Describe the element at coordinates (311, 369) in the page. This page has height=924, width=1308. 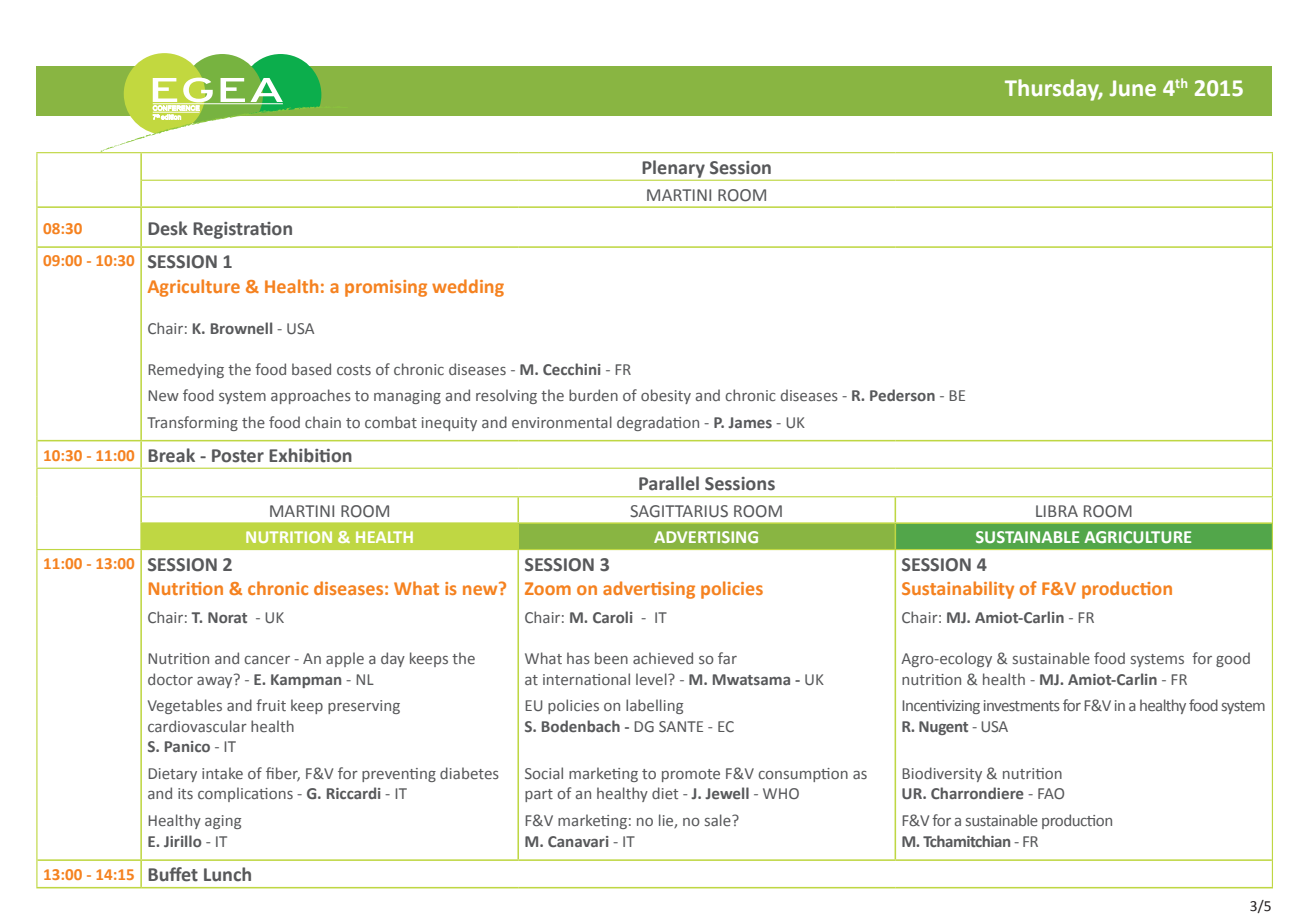
I see `based` at that location.
